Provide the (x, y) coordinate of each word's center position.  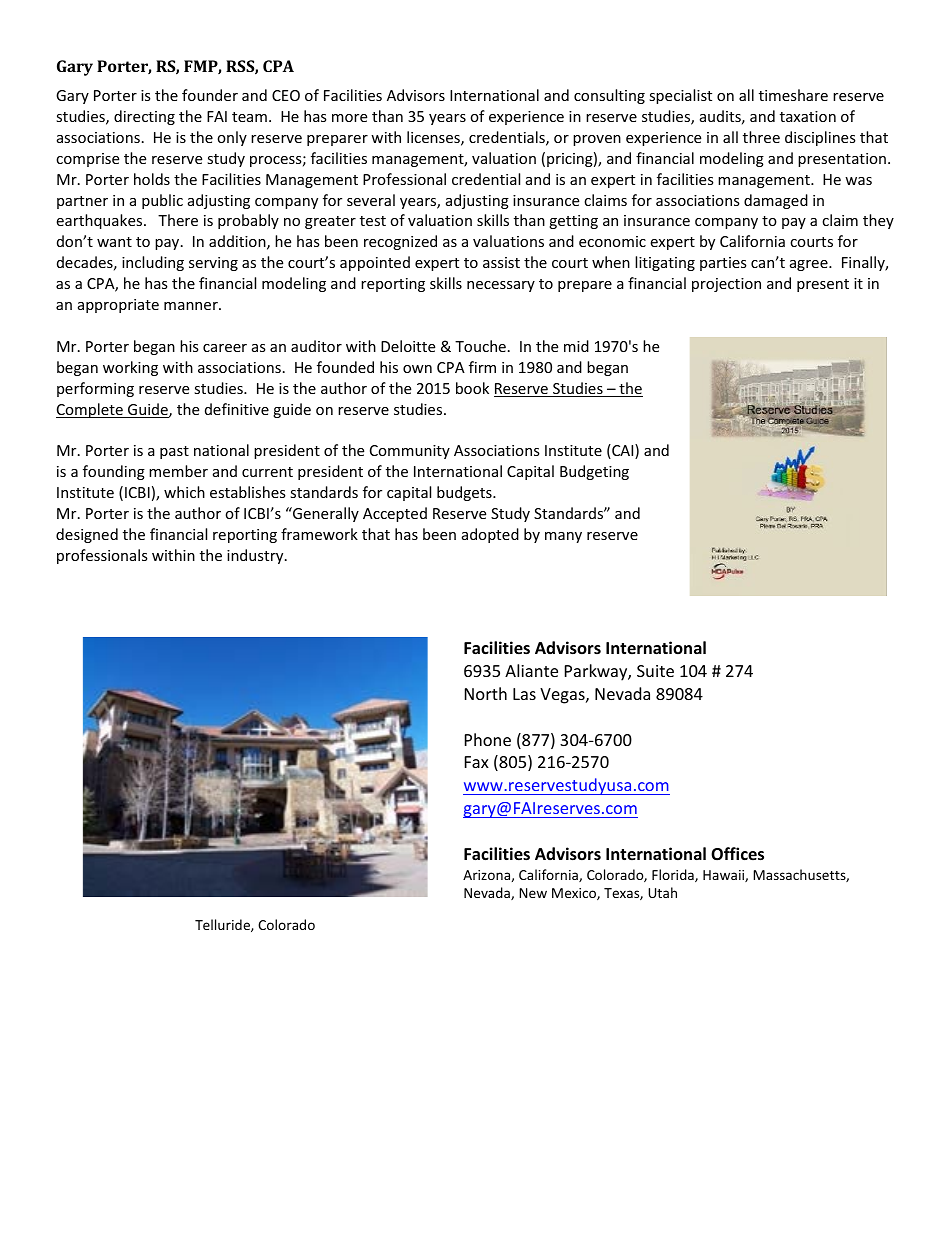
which (184, 492)
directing (144, 117)
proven (597, 140)
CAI (623, 451)
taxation (808, 116)
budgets (465, 493)
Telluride (223, 925)
